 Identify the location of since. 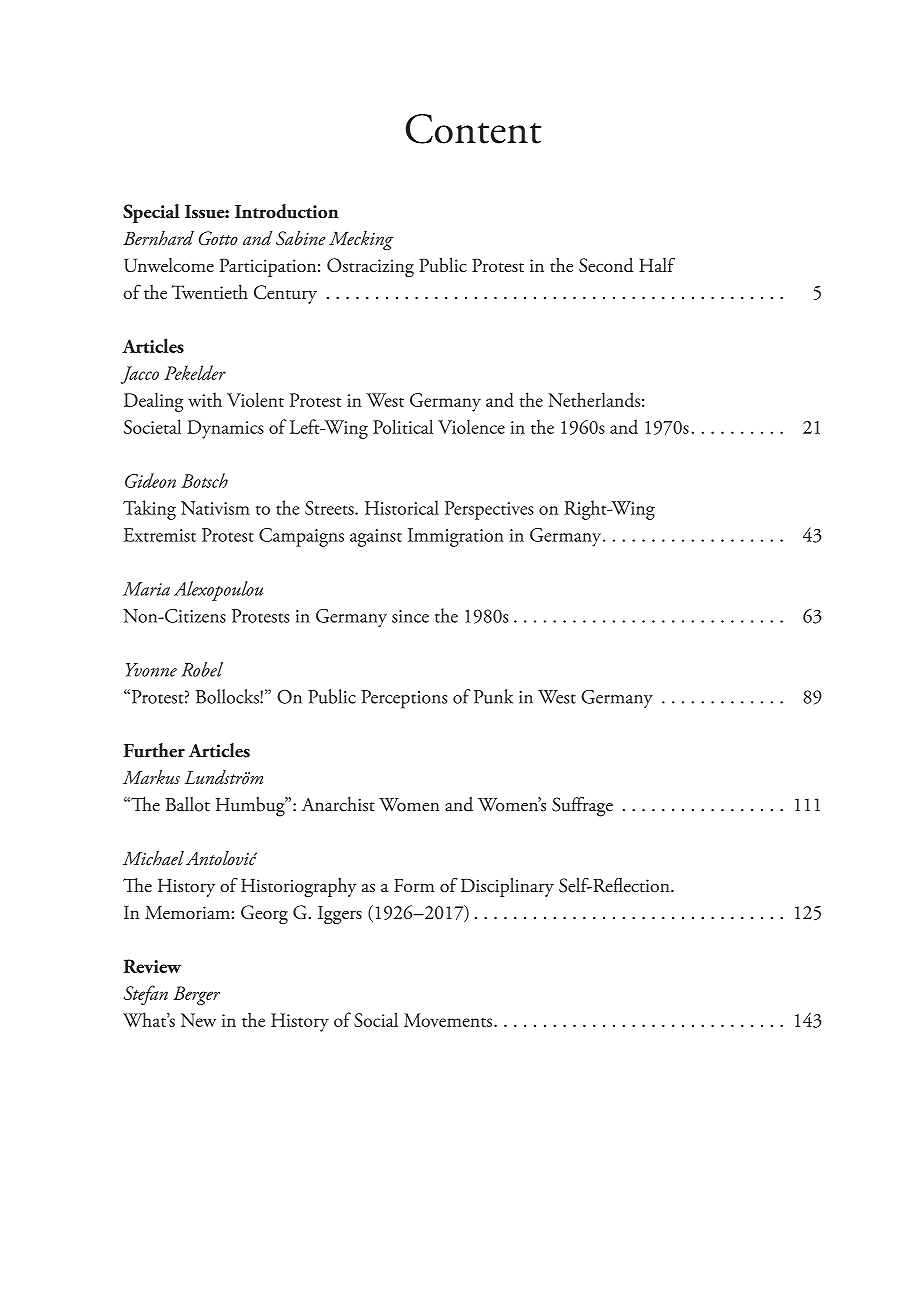
(410, 616).
